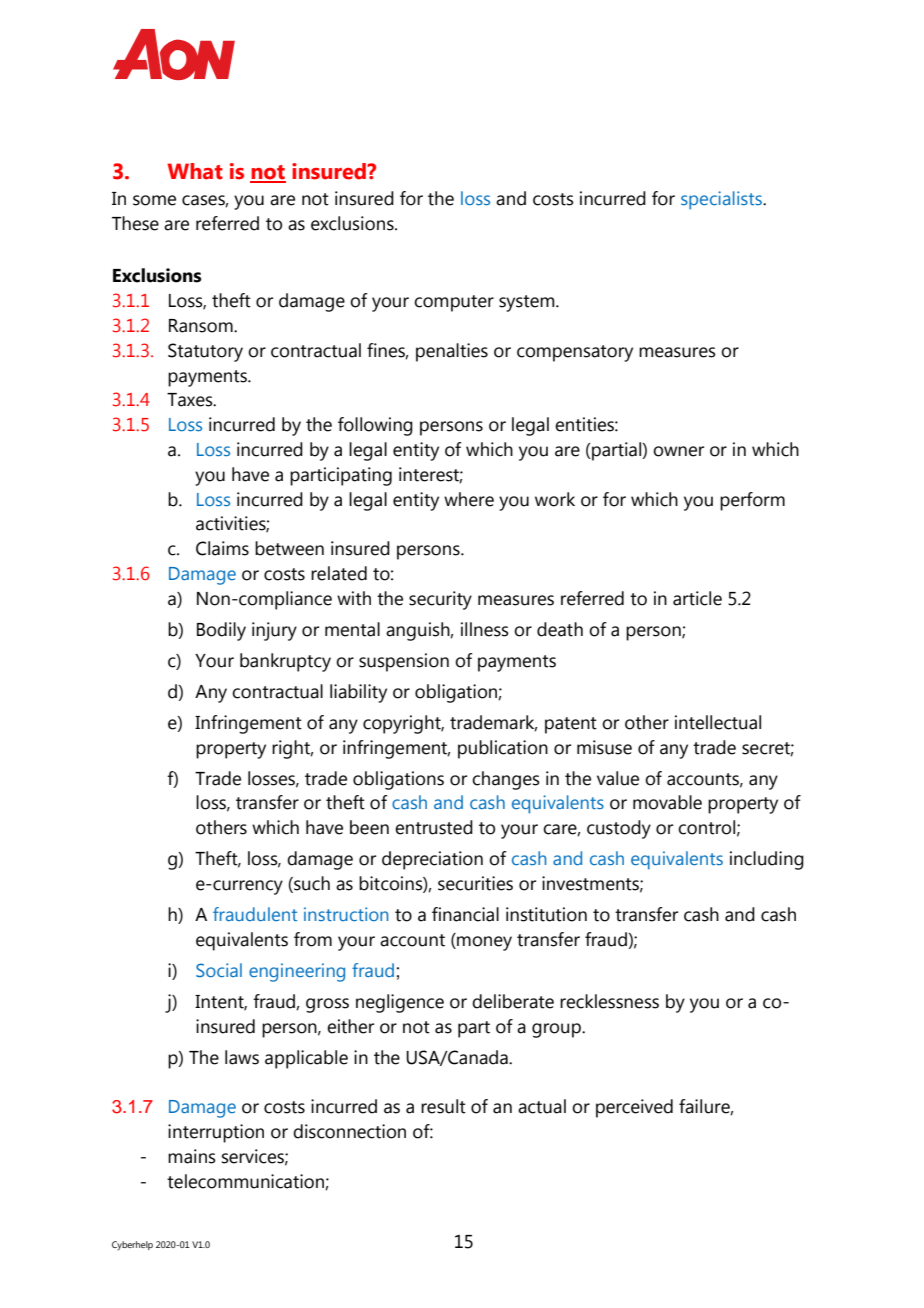 This document has width=924, height=1308. What do you see at coordinates (195, 171) in the document?
I see `What` at bounding box center [195, 171].
